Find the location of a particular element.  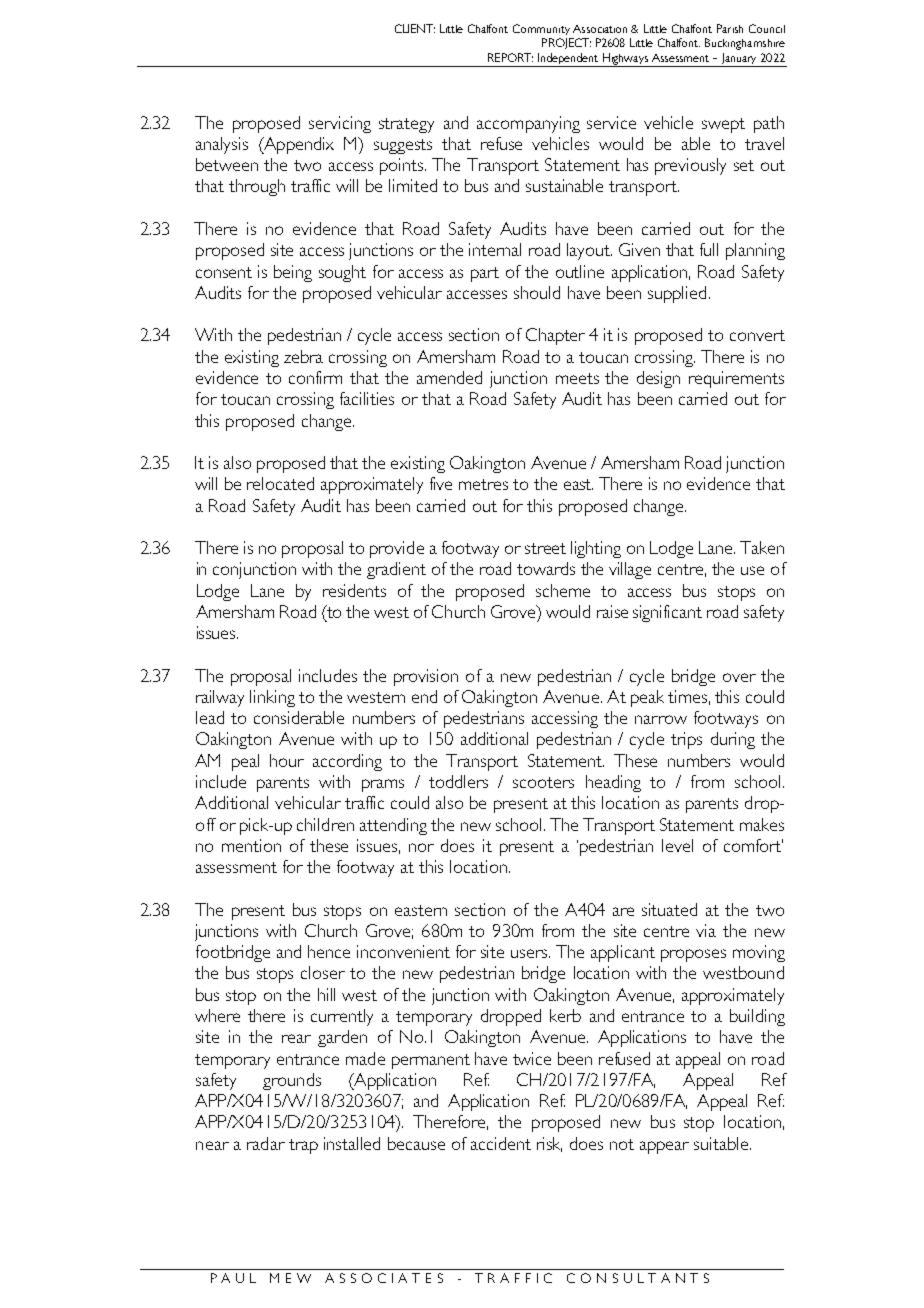

Appendix is located at coordinates (297, 145).
